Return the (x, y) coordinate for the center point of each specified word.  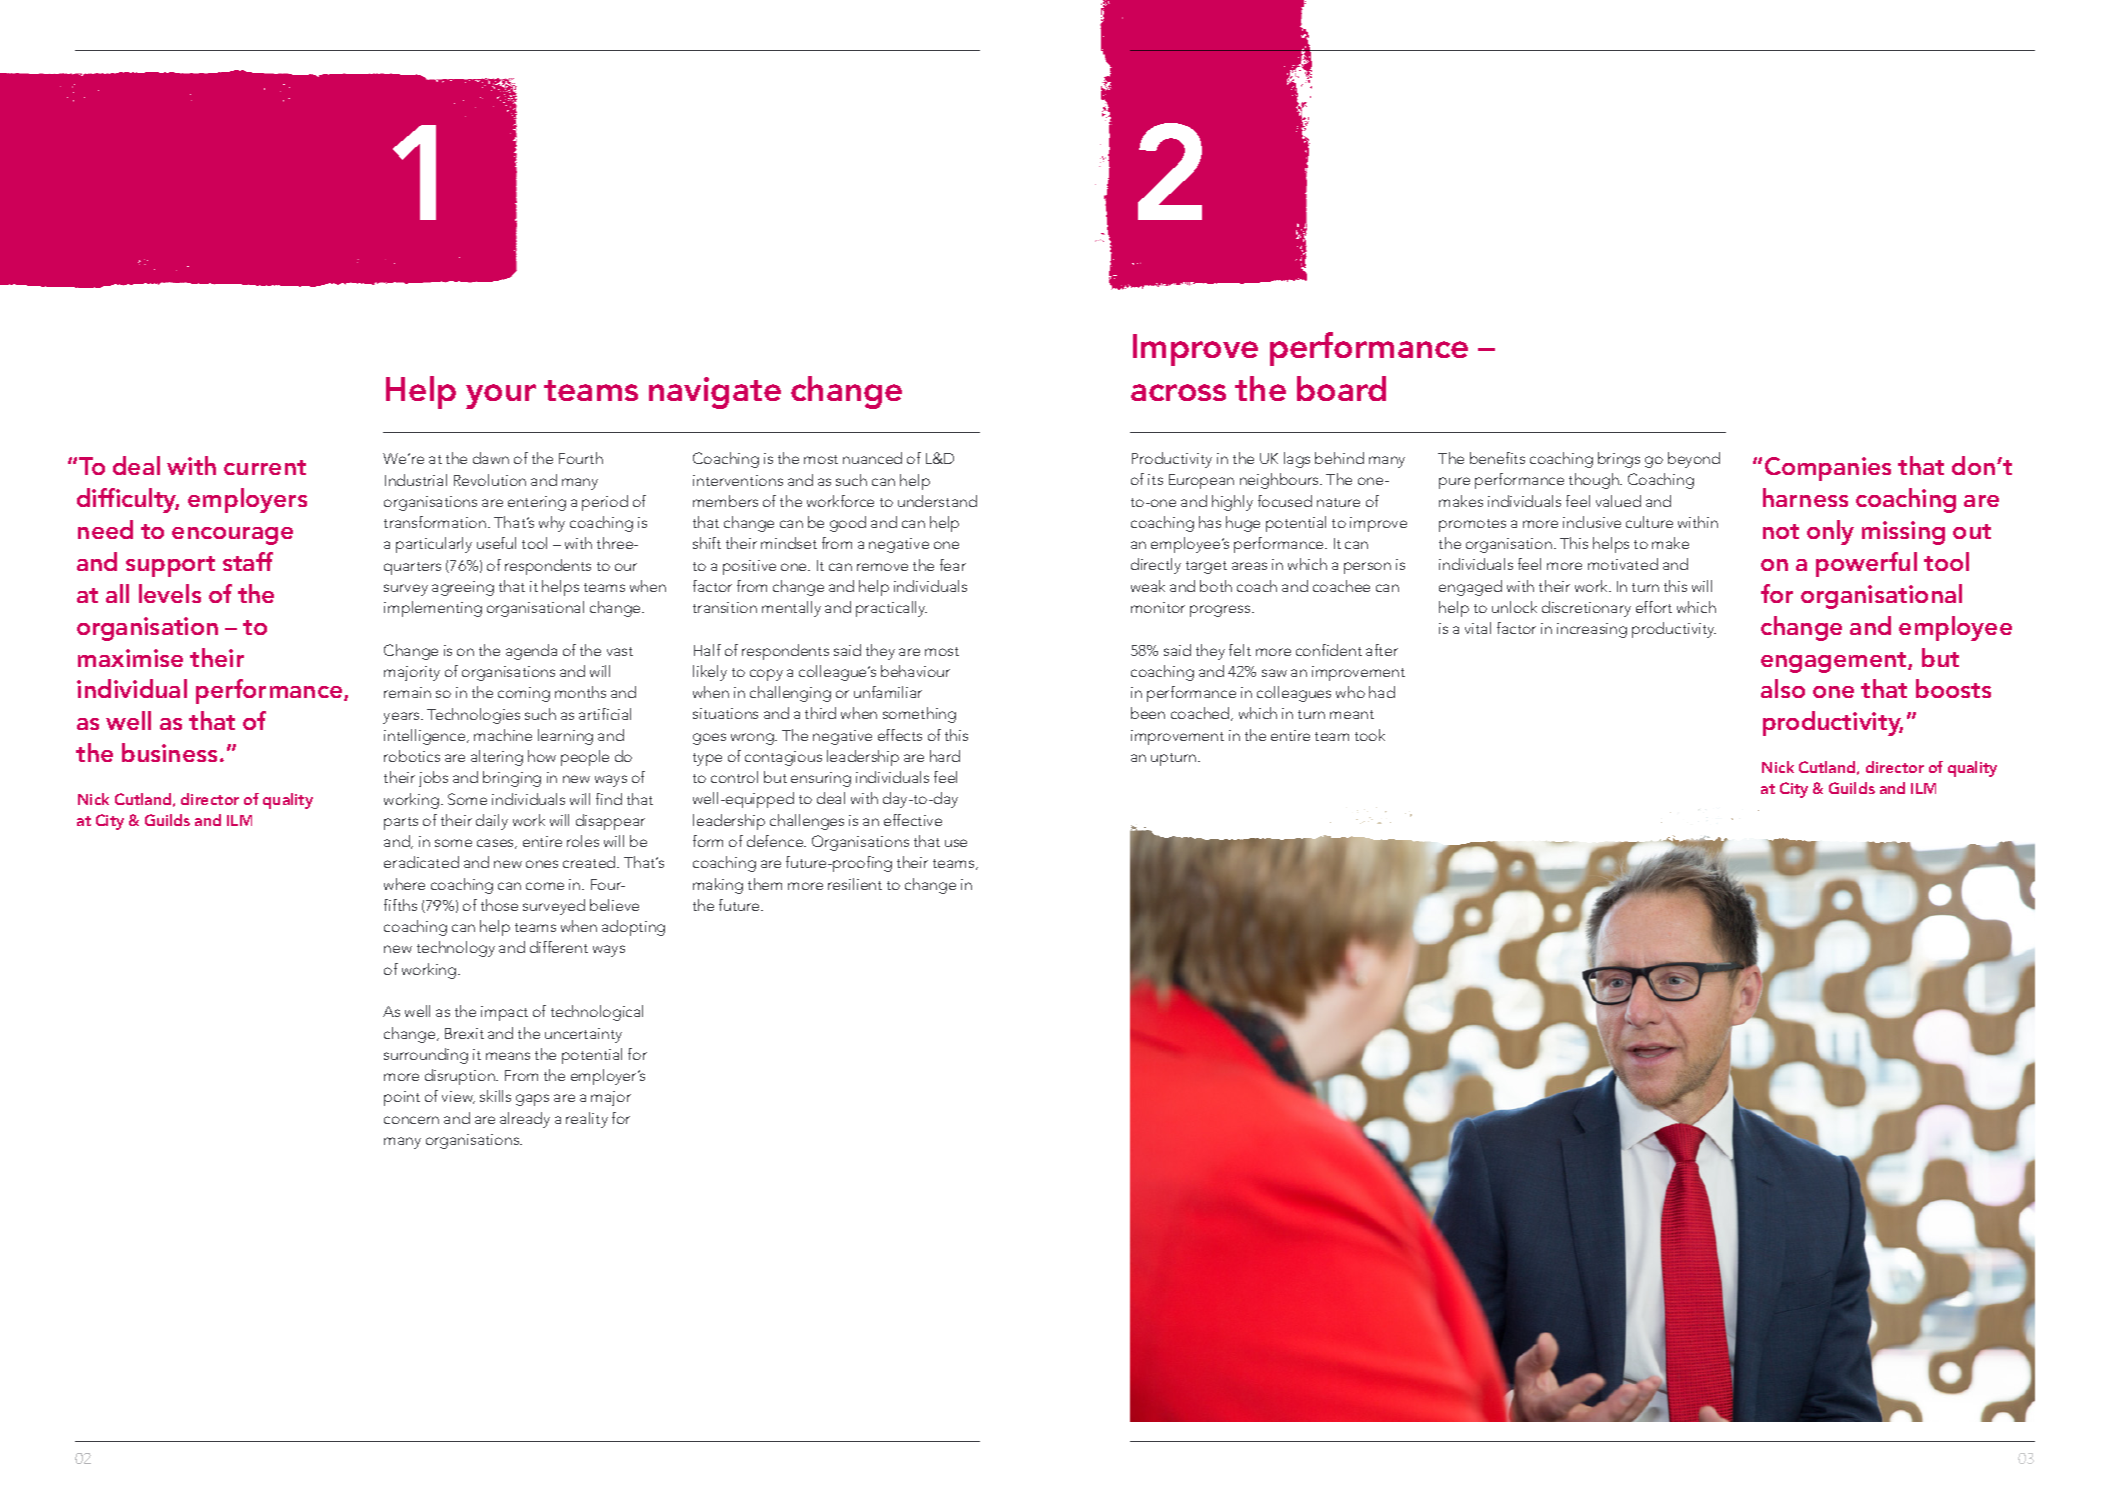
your (501, 396)
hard (945, 756)
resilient (855, 884)
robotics (412, 756)
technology (456, 949)
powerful (1866, 564)
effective (913, 820)
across (1178, 392)
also (1783, 688)
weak (1148, 586)
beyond (1694, 460)
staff (248, 561)
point (402, 1098)
